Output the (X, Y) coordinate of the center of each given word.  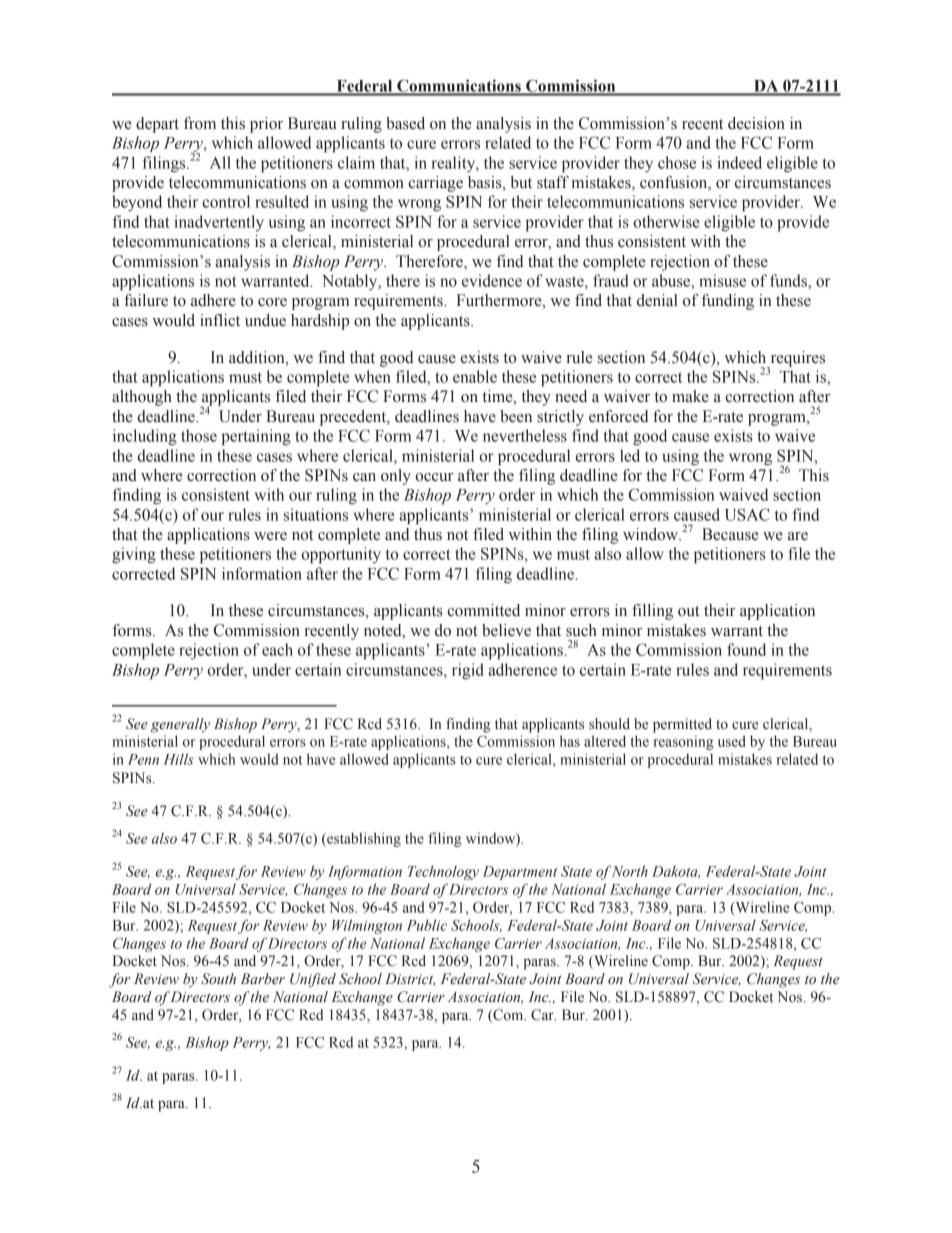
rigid (468, 671)
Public (427, 925)
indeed (739, 162)
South (218, 978)
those (199, 435)
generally (180, 725)
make (690, 396)
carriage (435, 184)
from (200, 123)
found (746, 649)
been (516, 416)
